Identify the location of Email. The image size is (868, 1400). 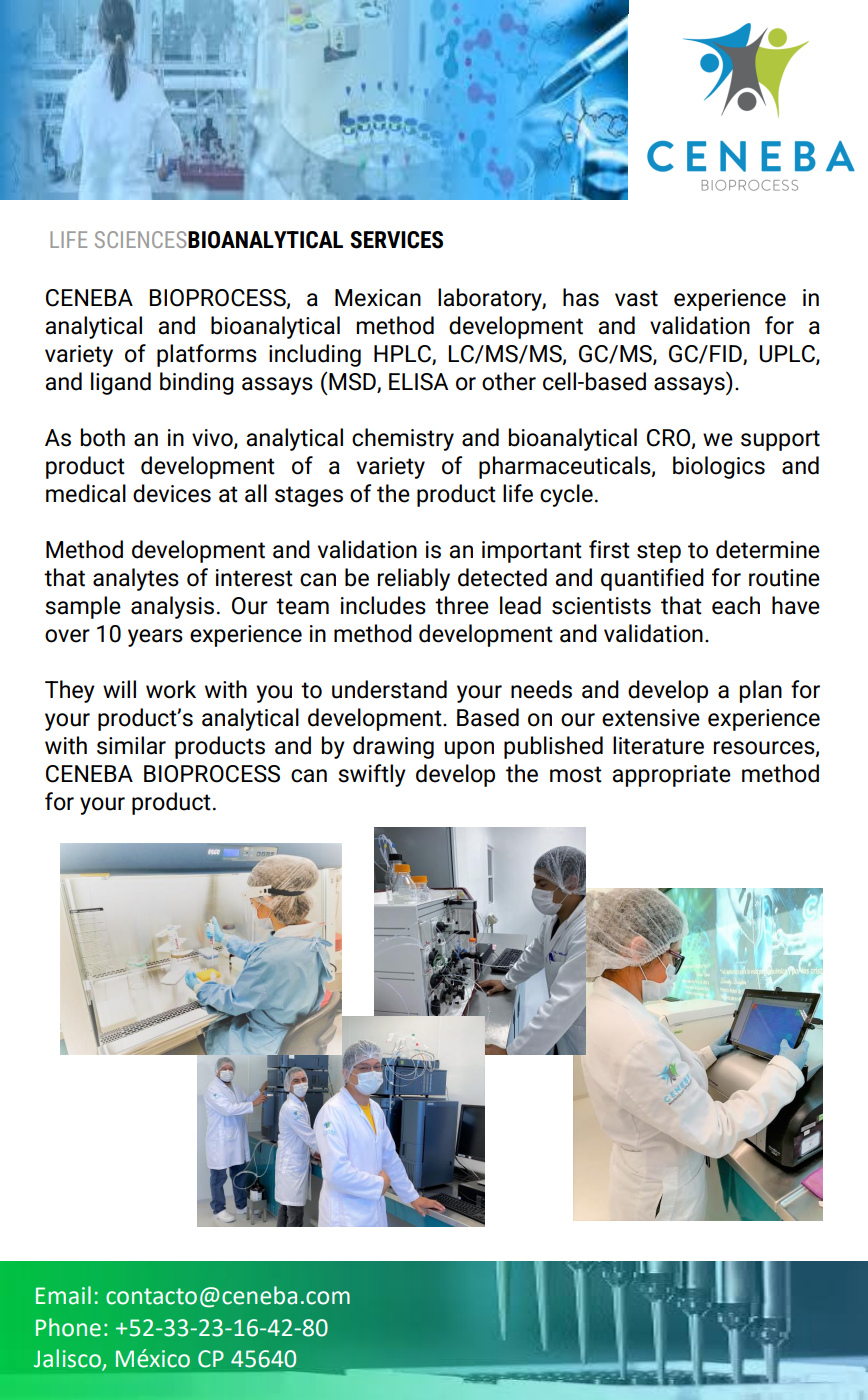
(63, 1295).
